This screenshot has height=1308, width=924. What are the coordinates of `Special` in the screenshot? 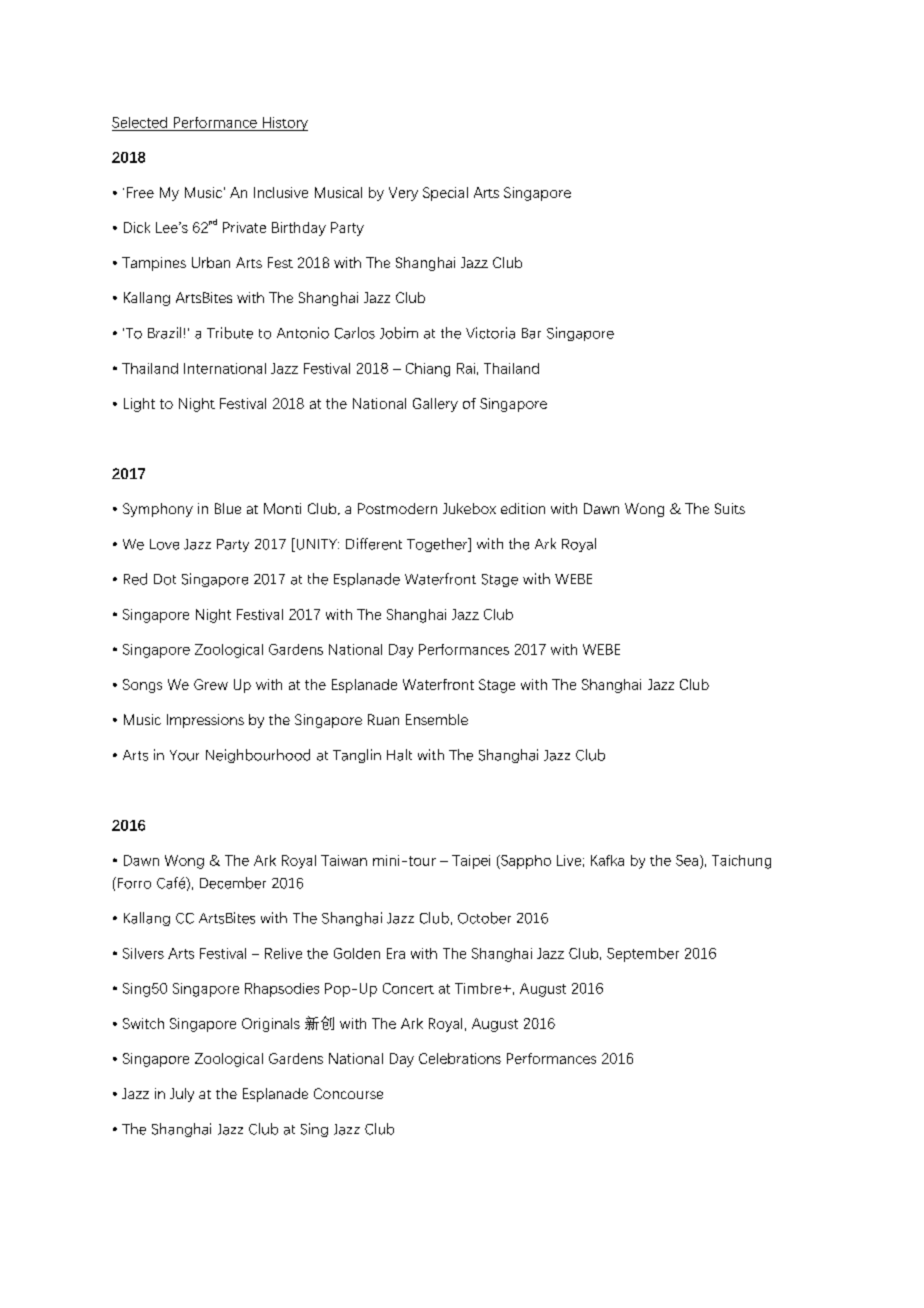 It's located at (445, 194).
